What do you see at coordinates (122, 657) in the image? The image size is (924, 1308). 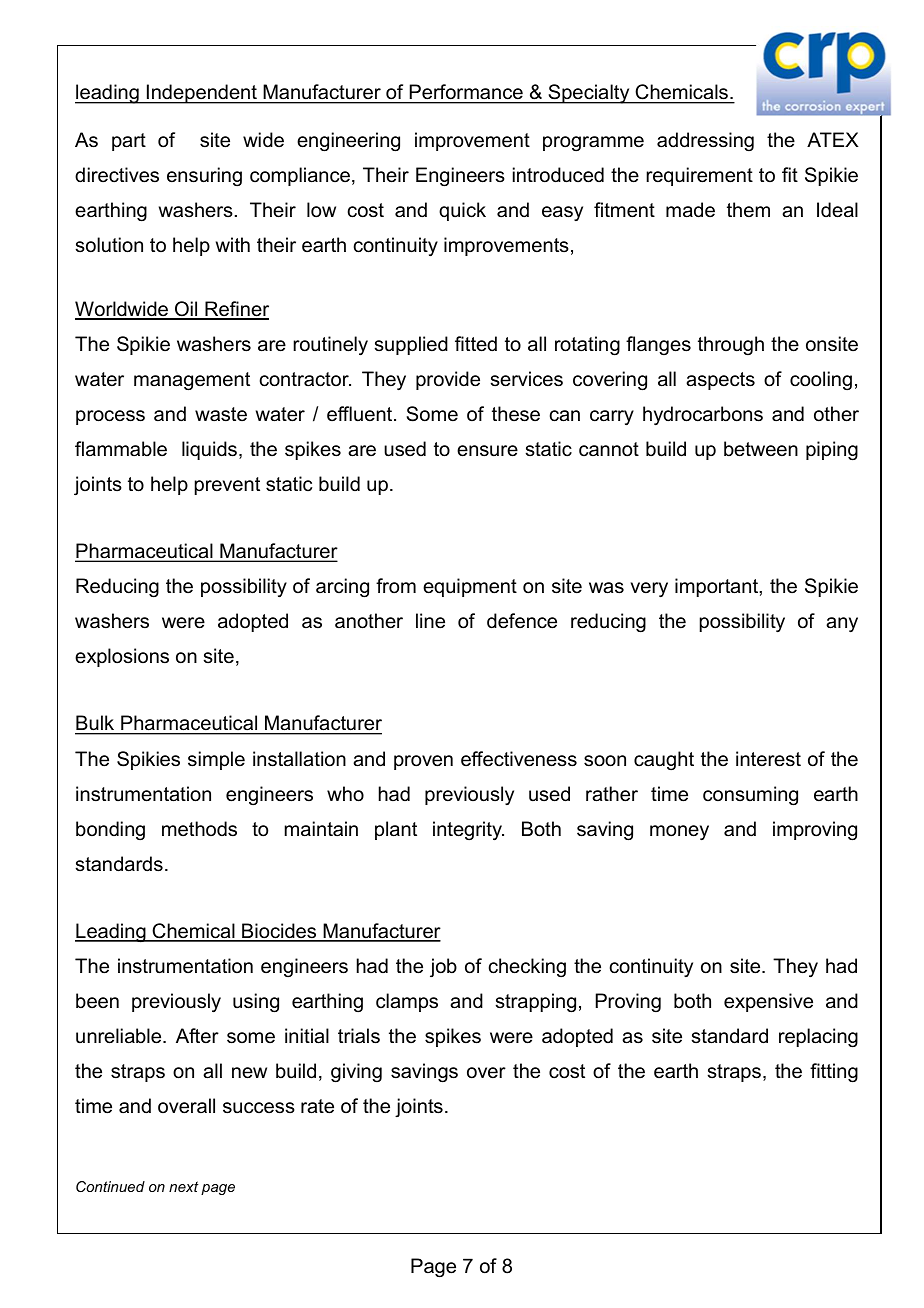 I see `explosions` at bounding box center [122, 657].
